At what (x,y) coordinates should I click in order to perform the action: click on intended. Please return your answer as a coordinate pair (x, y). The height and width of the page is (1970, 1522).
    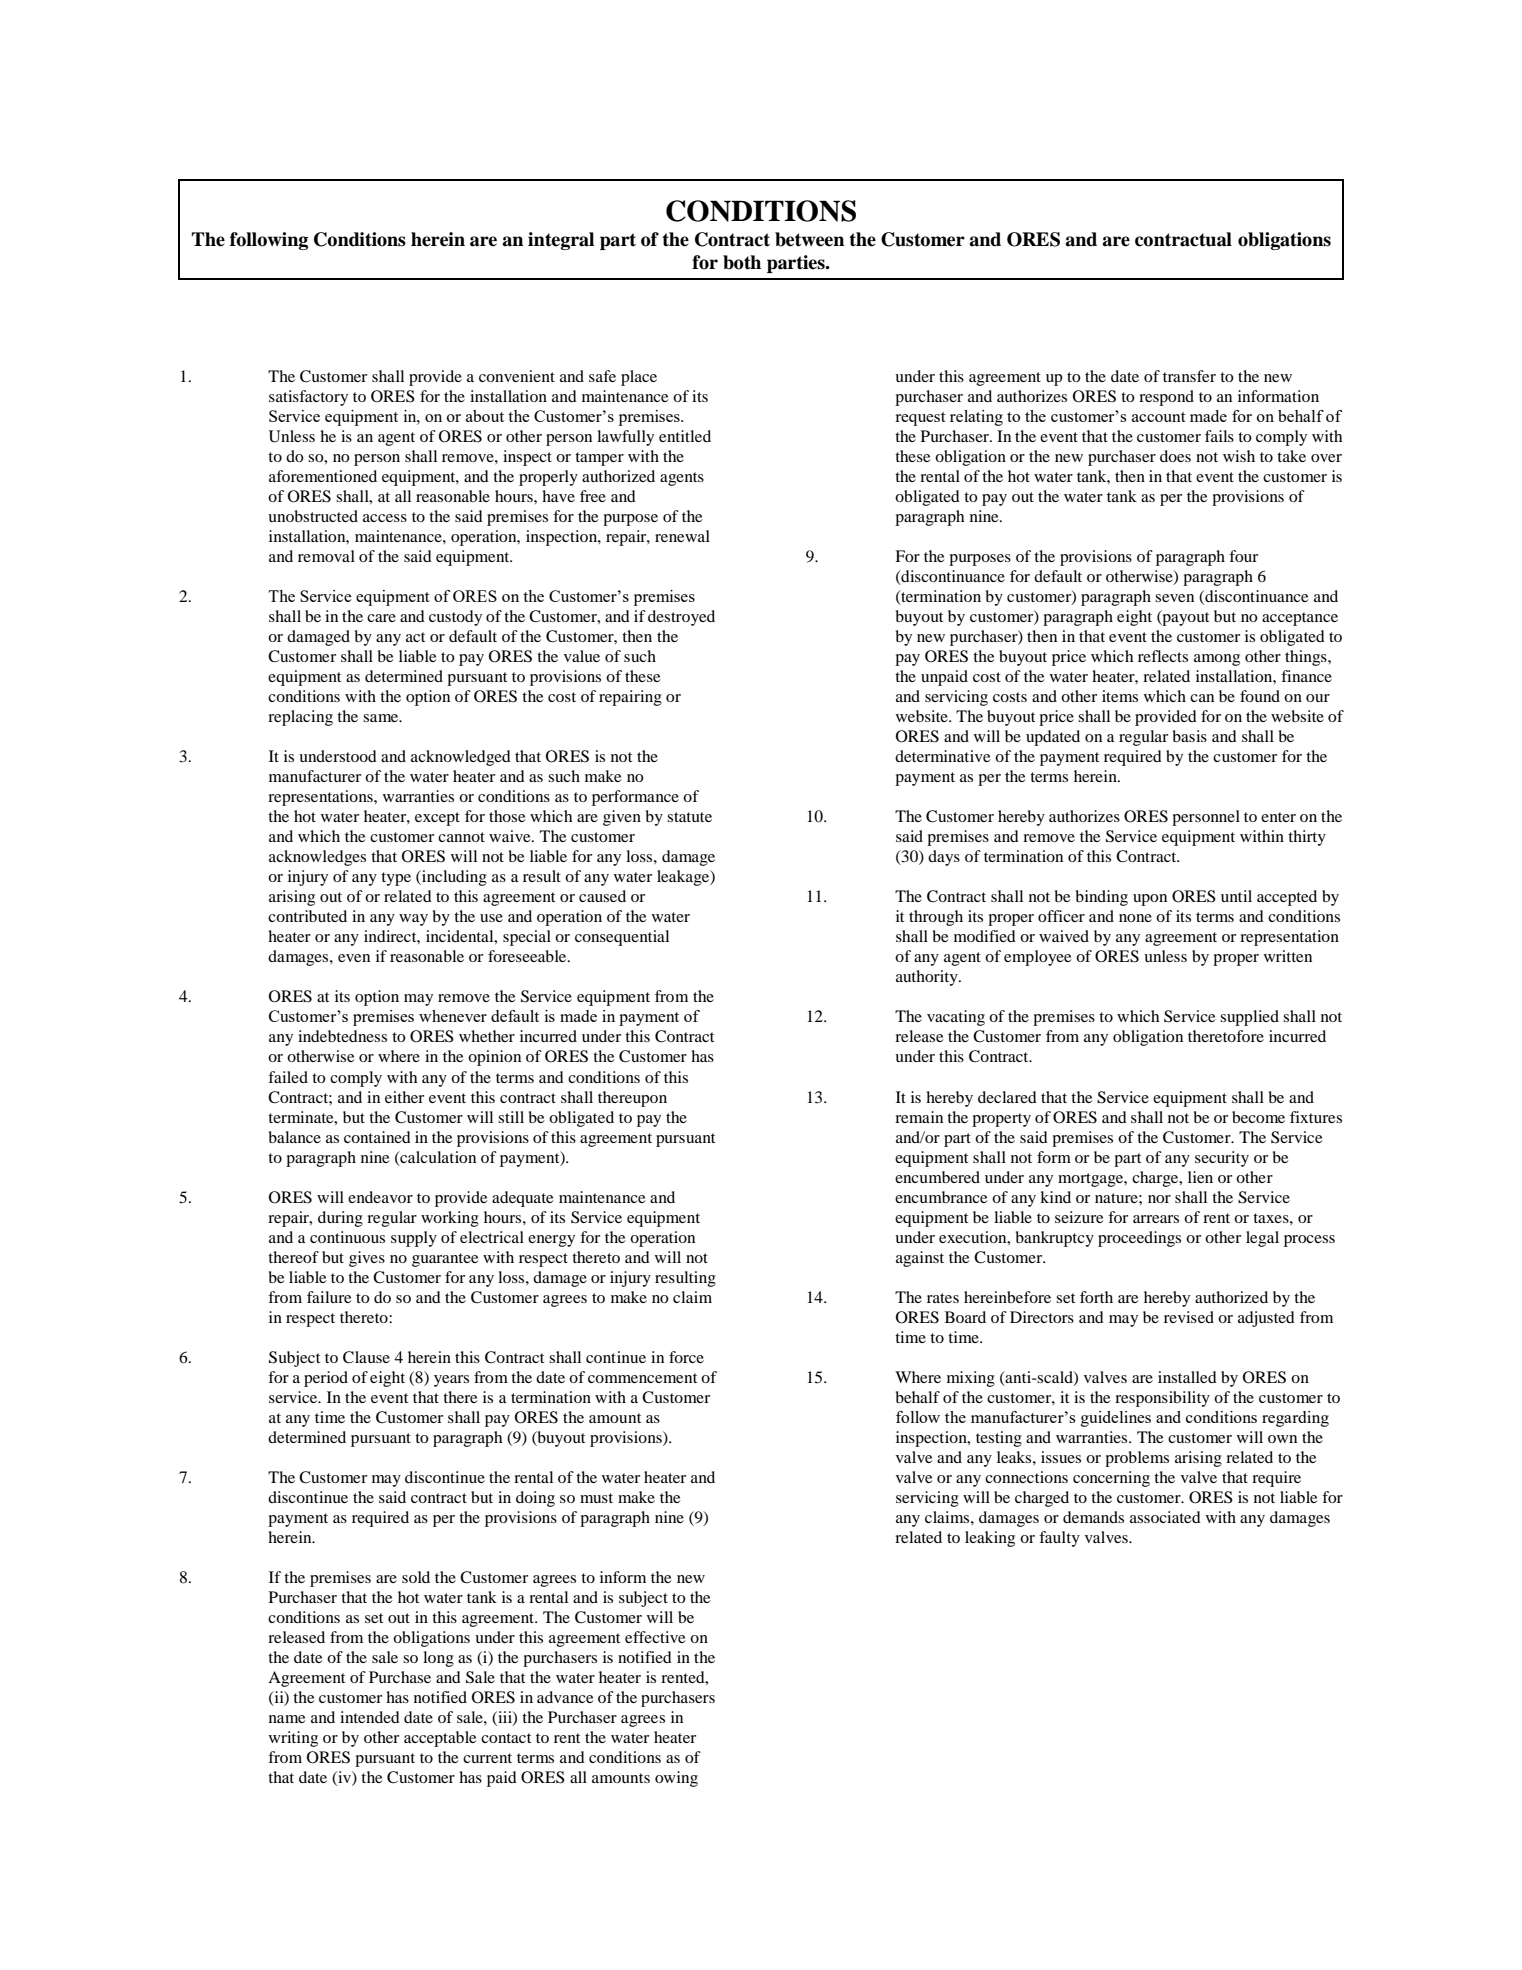
    Looking at the image, I should click on (370, 1717).
